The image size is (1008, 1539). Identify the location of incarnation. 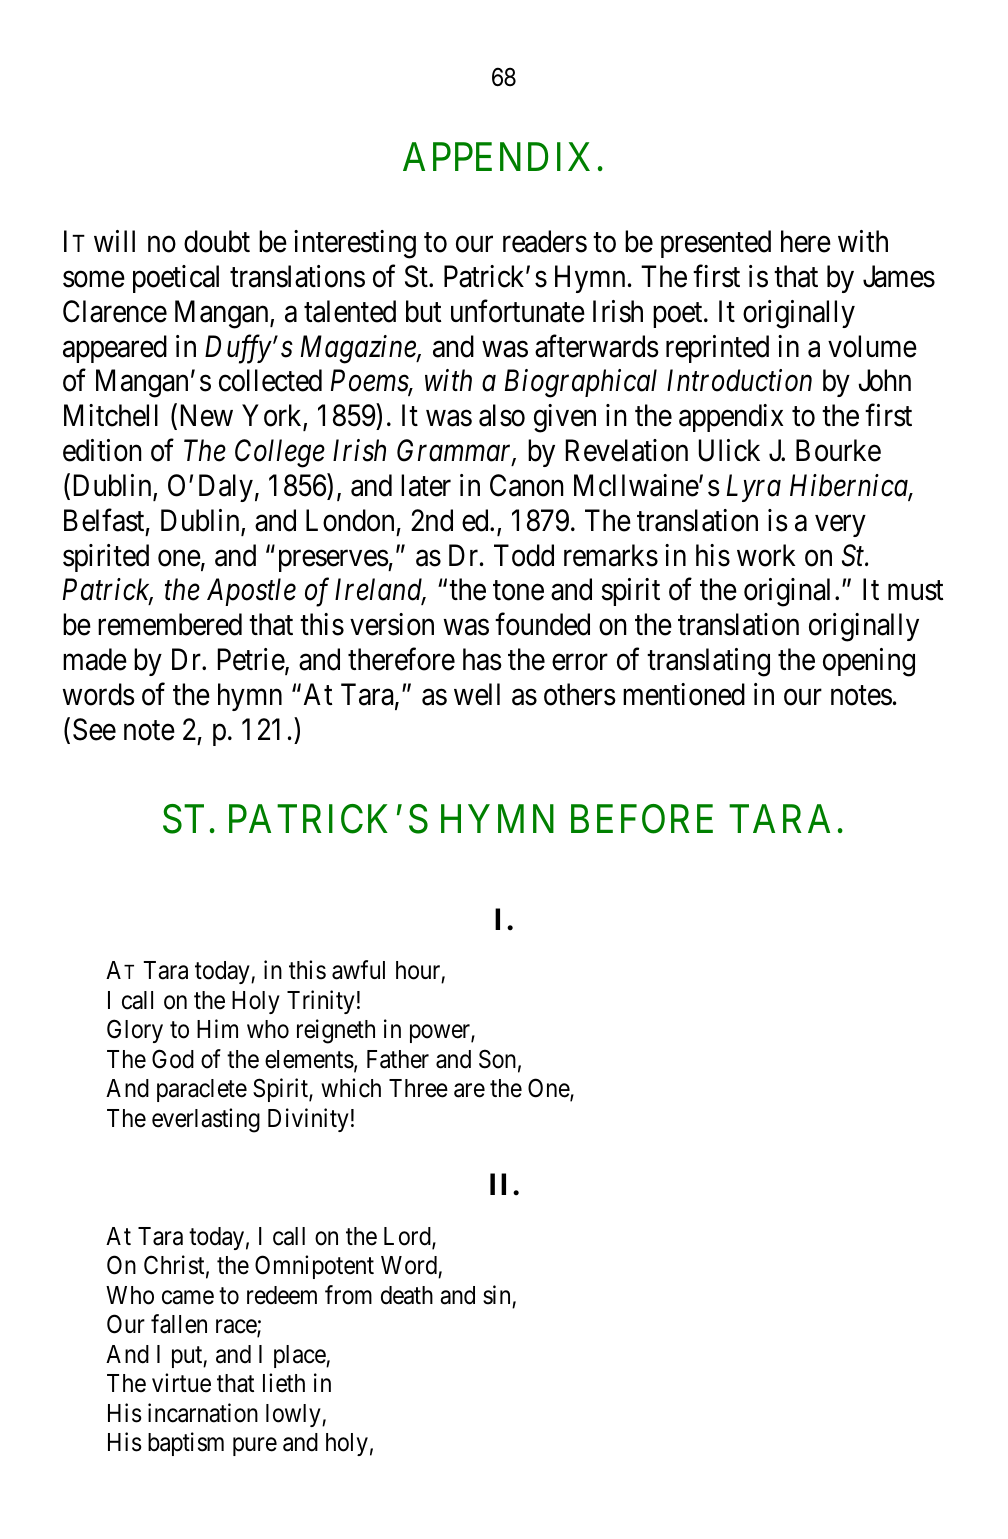
(203, 1413).
